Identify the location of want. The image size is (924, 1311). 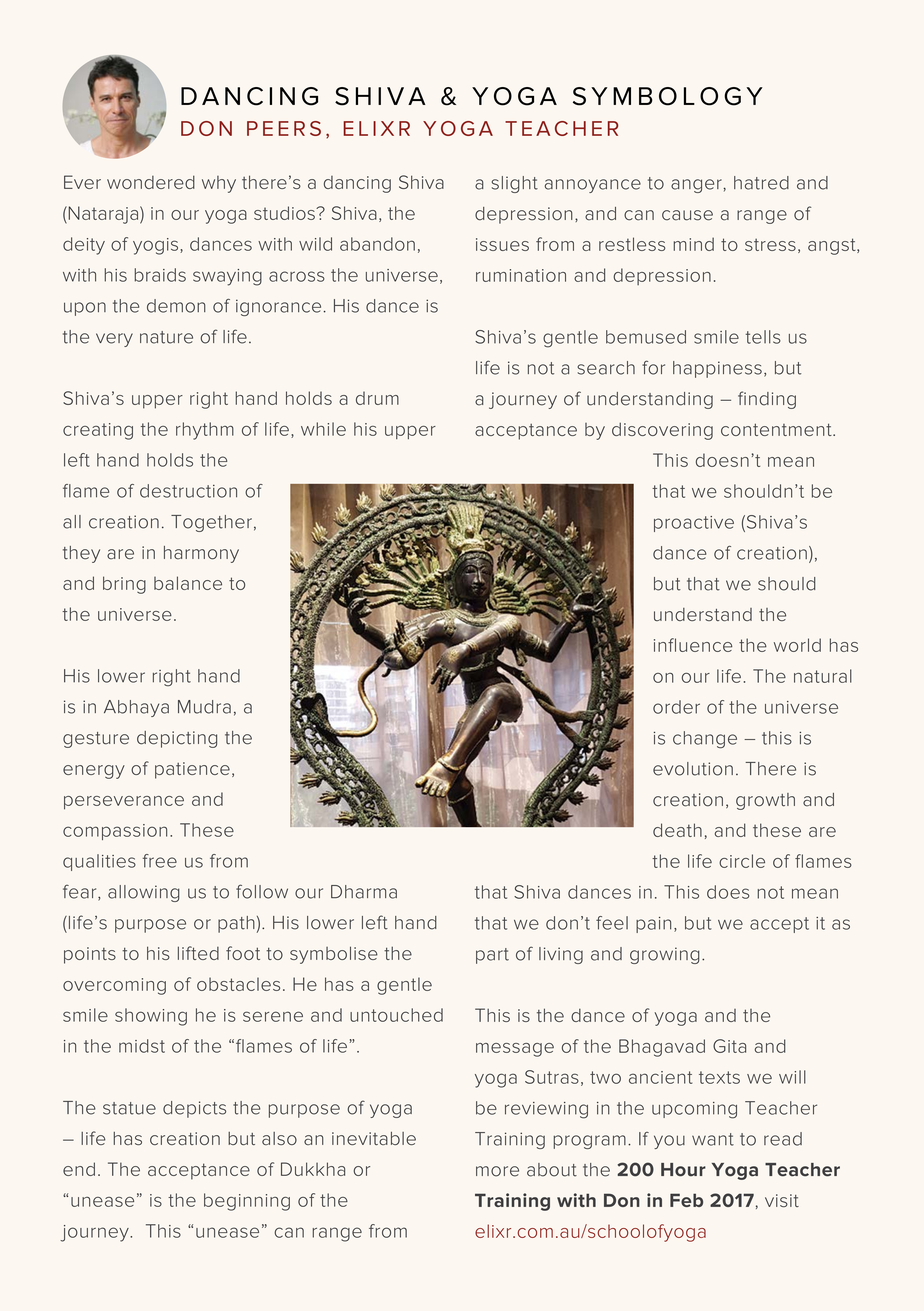
(713, 1139).
